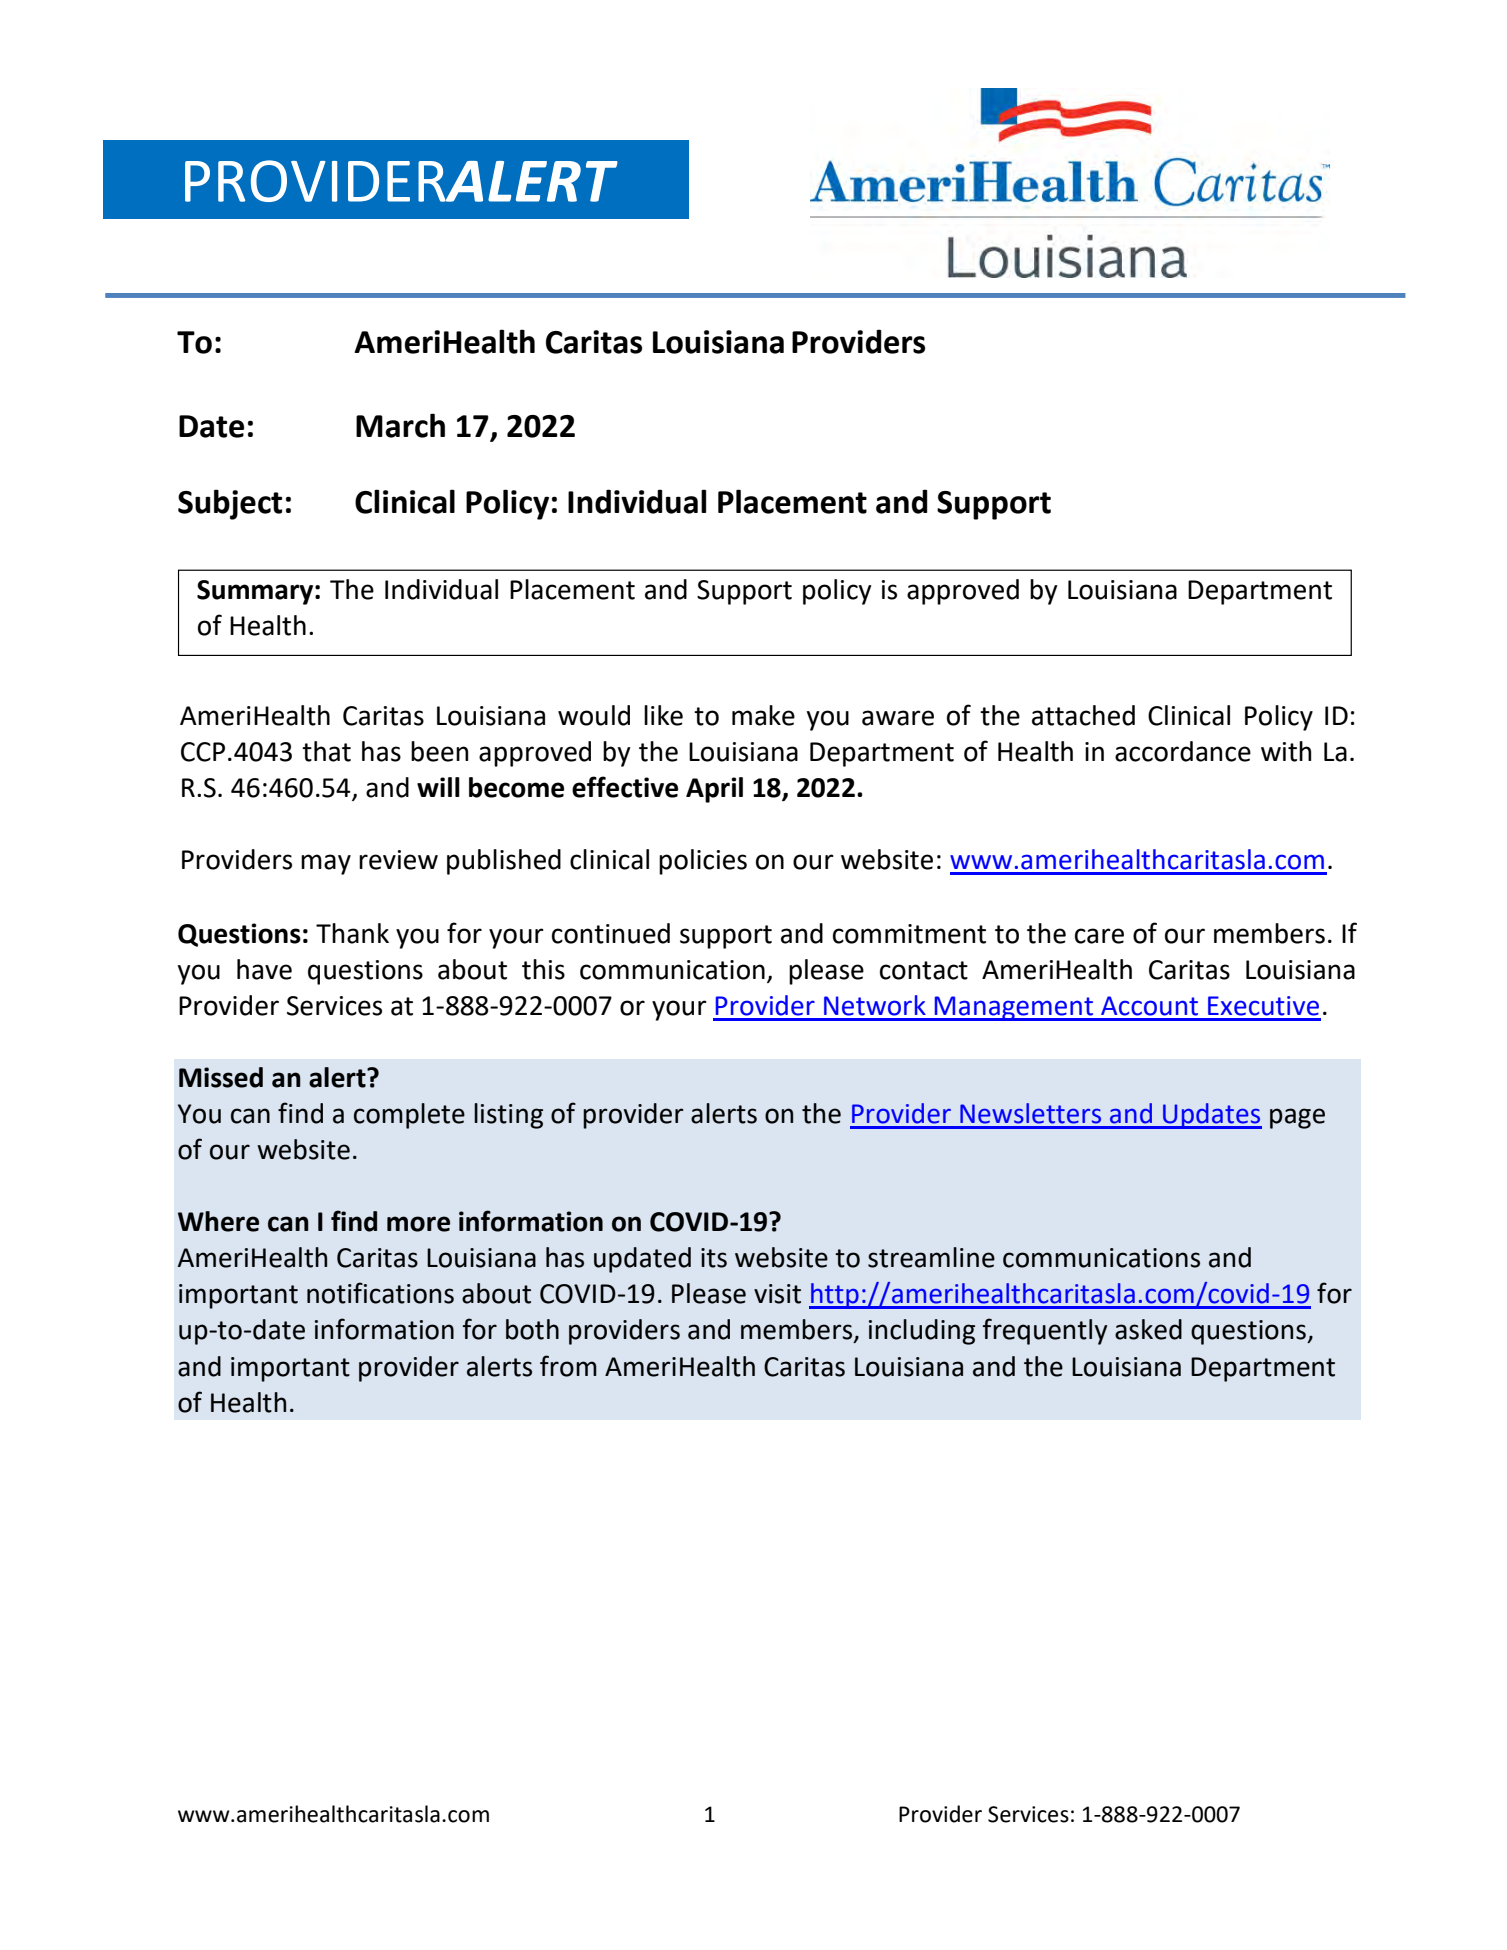  I want to click on attached, so click(1083, 715).
